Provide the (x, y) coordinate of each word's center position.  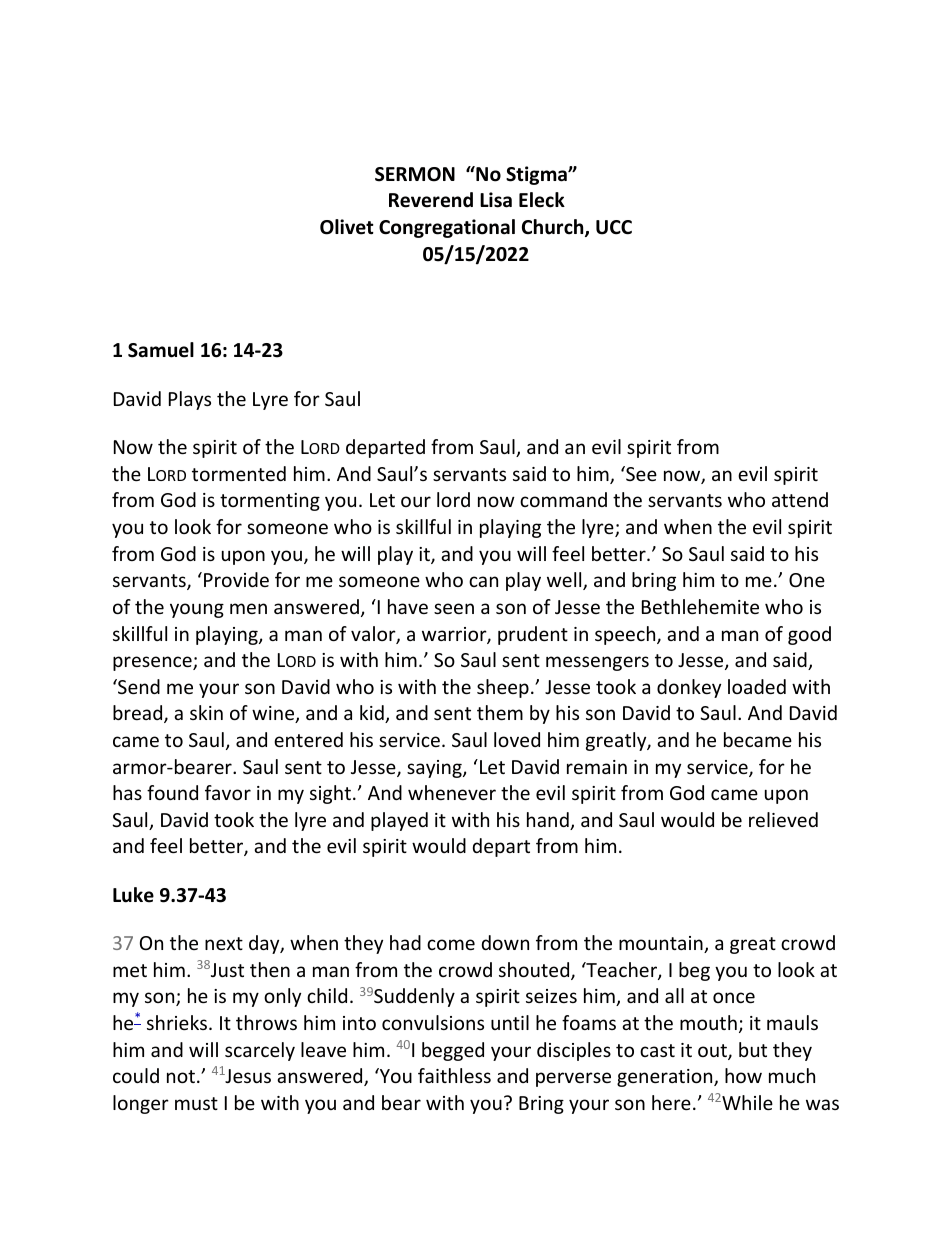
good (809, 635)
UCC (614, 227)
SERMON (415, 174)
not (181, 1076)
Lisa (496, 200)
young (197, 610)
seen (454, 608)
